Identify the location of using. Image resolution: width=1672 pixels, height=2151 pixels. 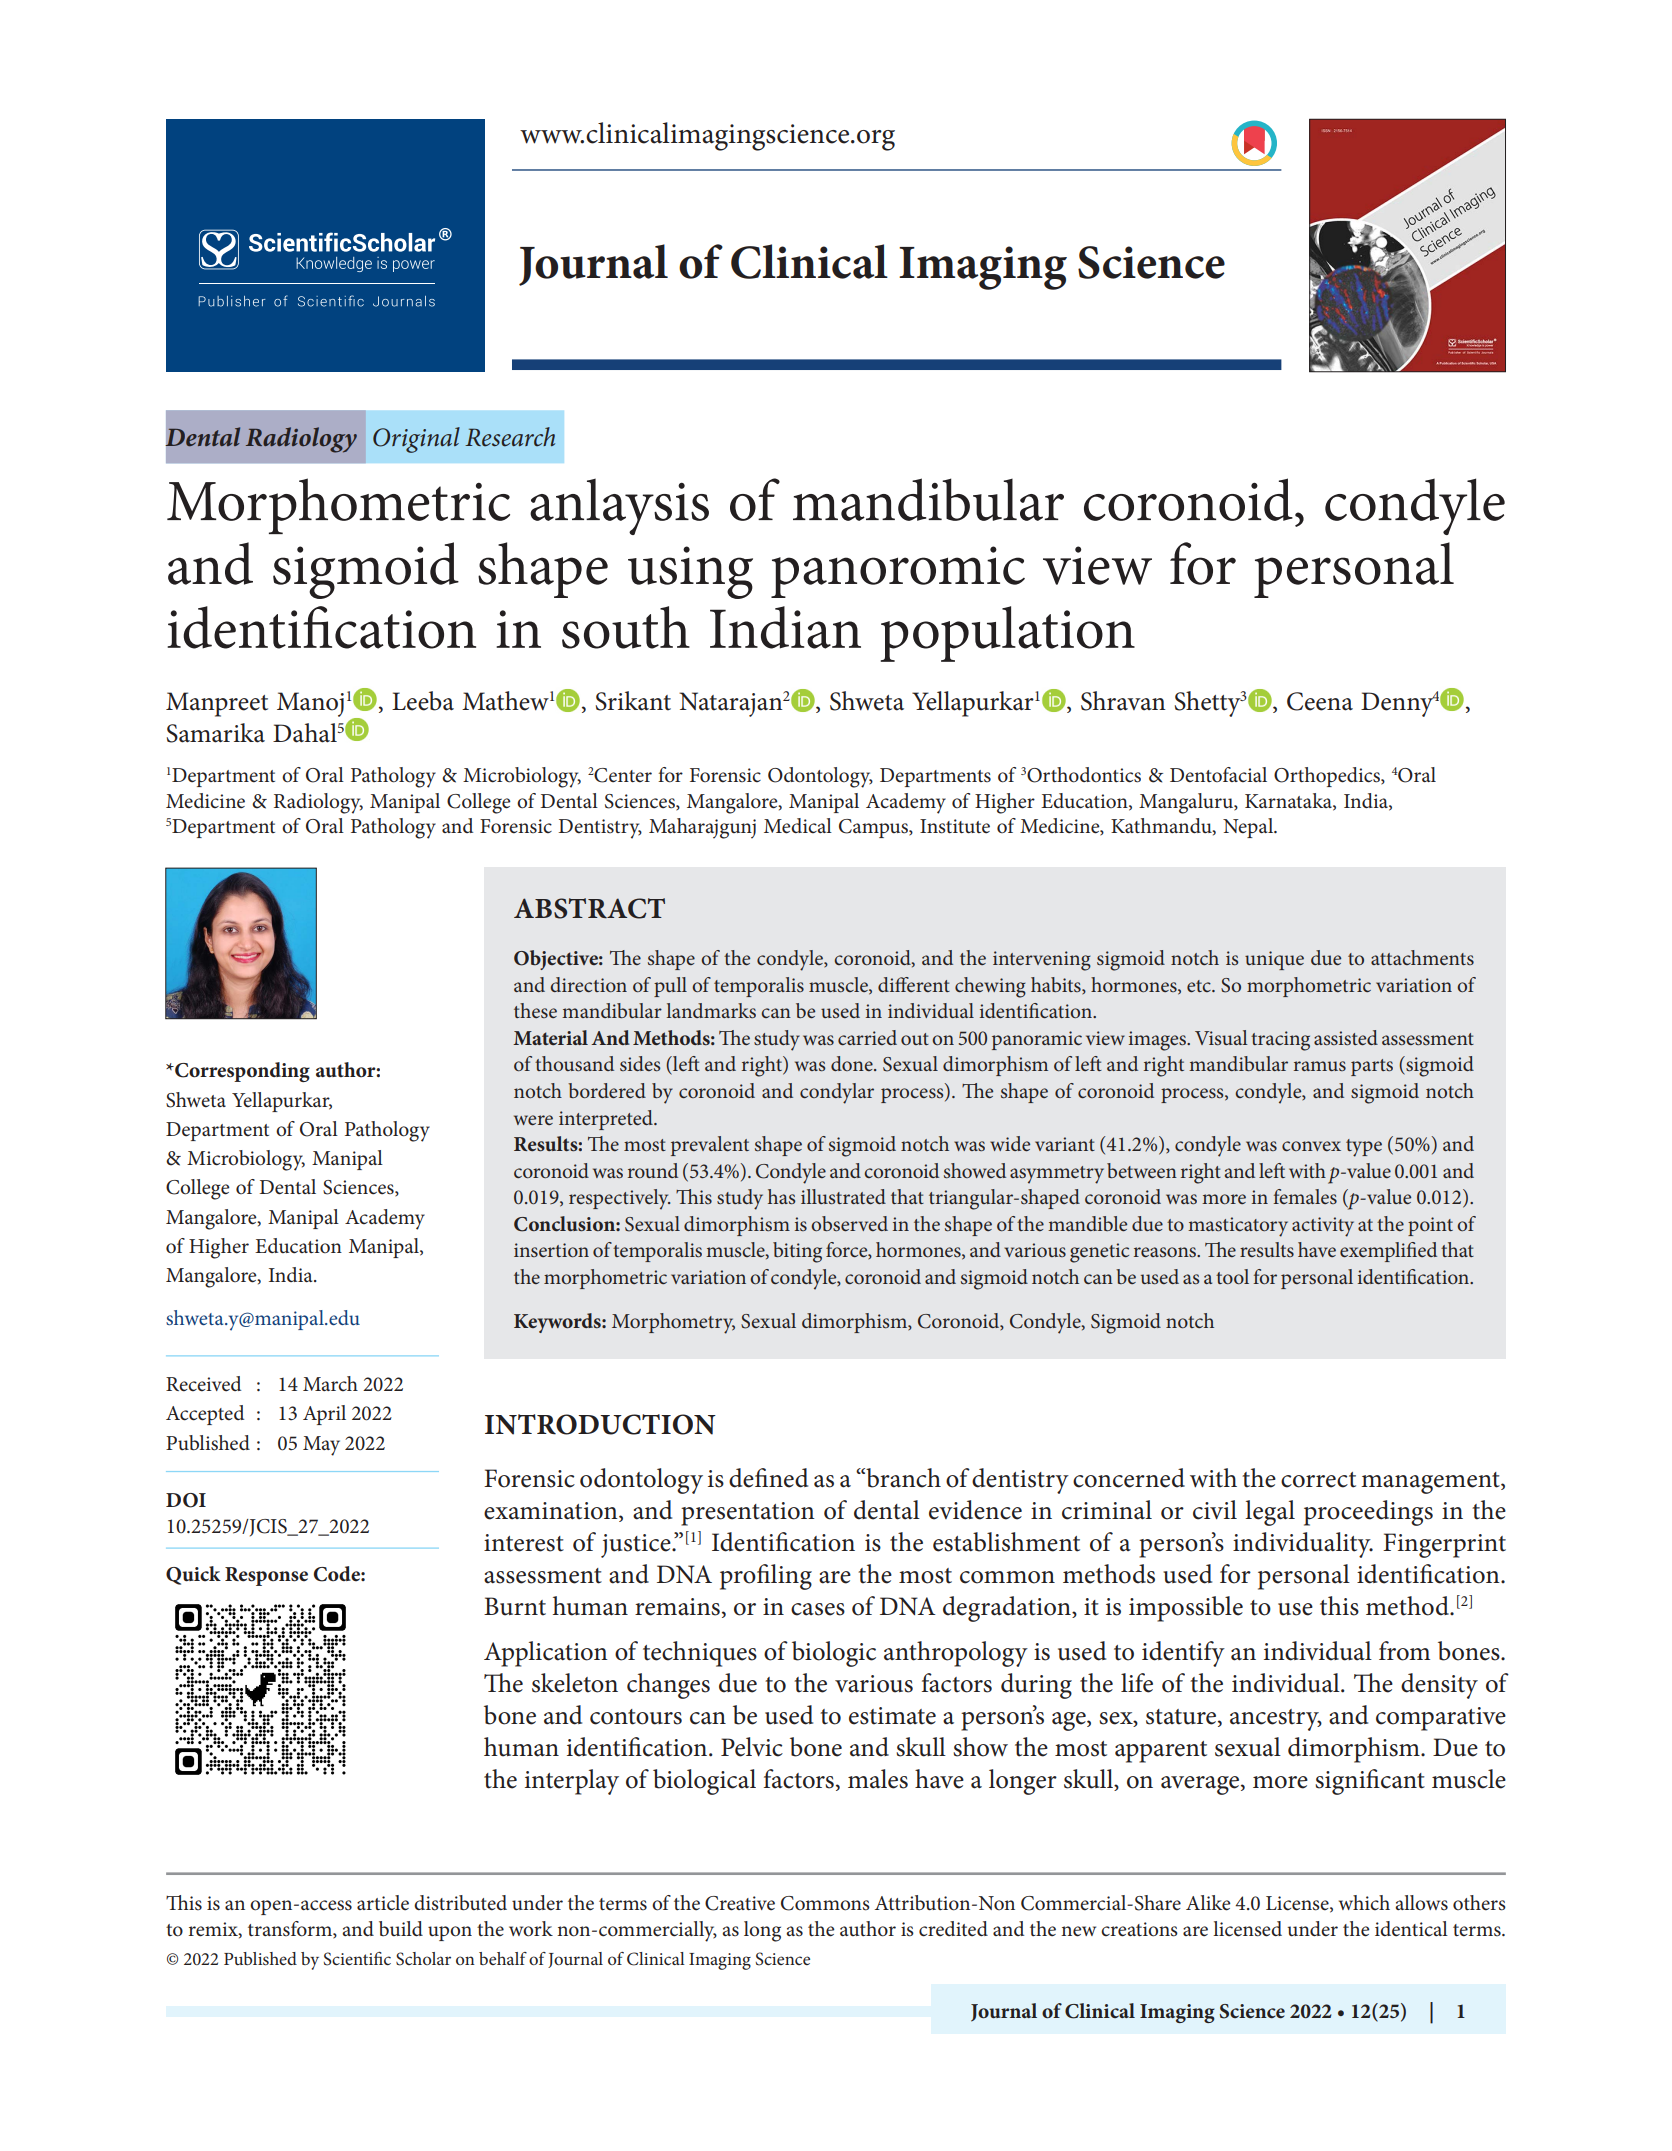
(690, 572).
